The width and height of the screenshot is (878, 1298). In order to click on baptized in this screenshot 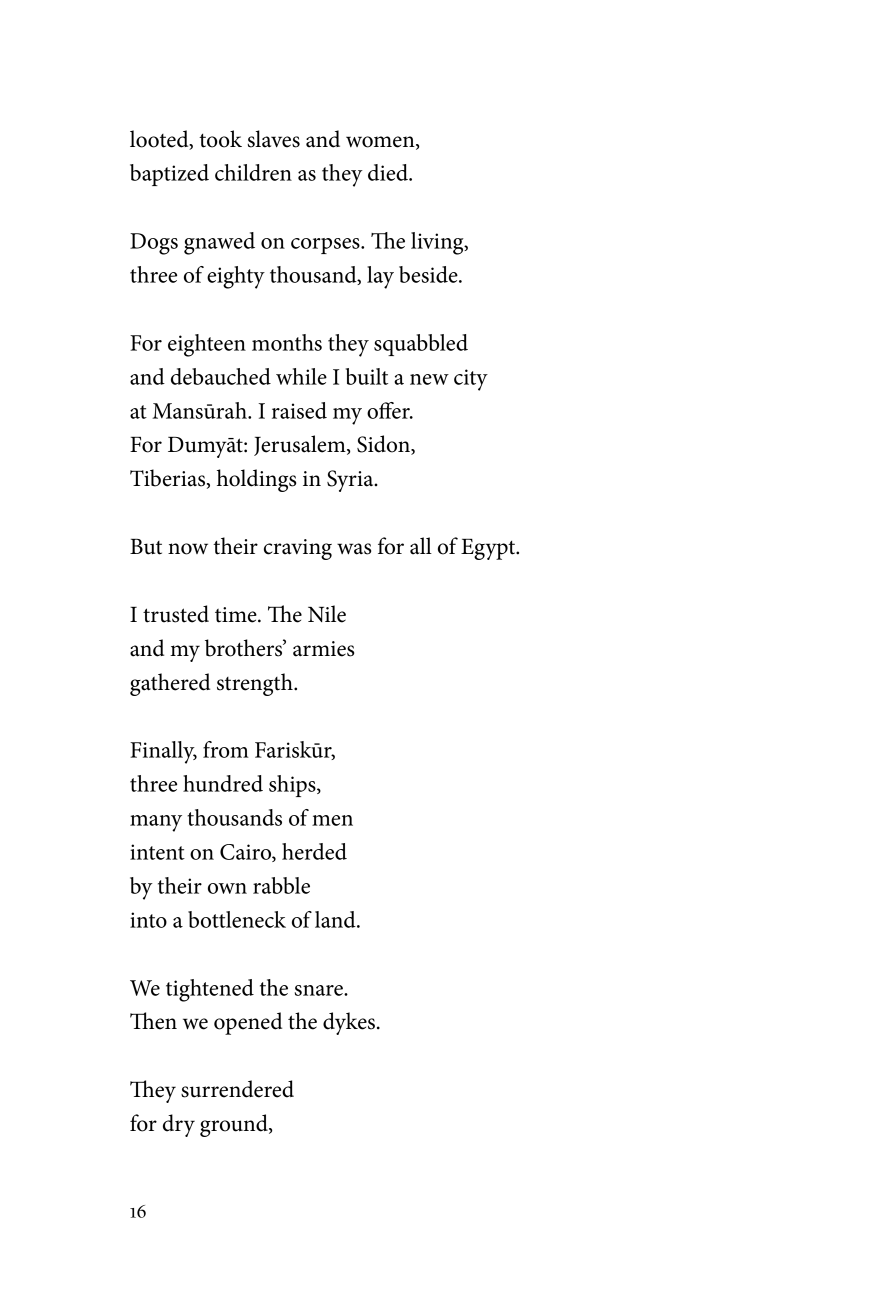, I will do `click(169, 175)`.
